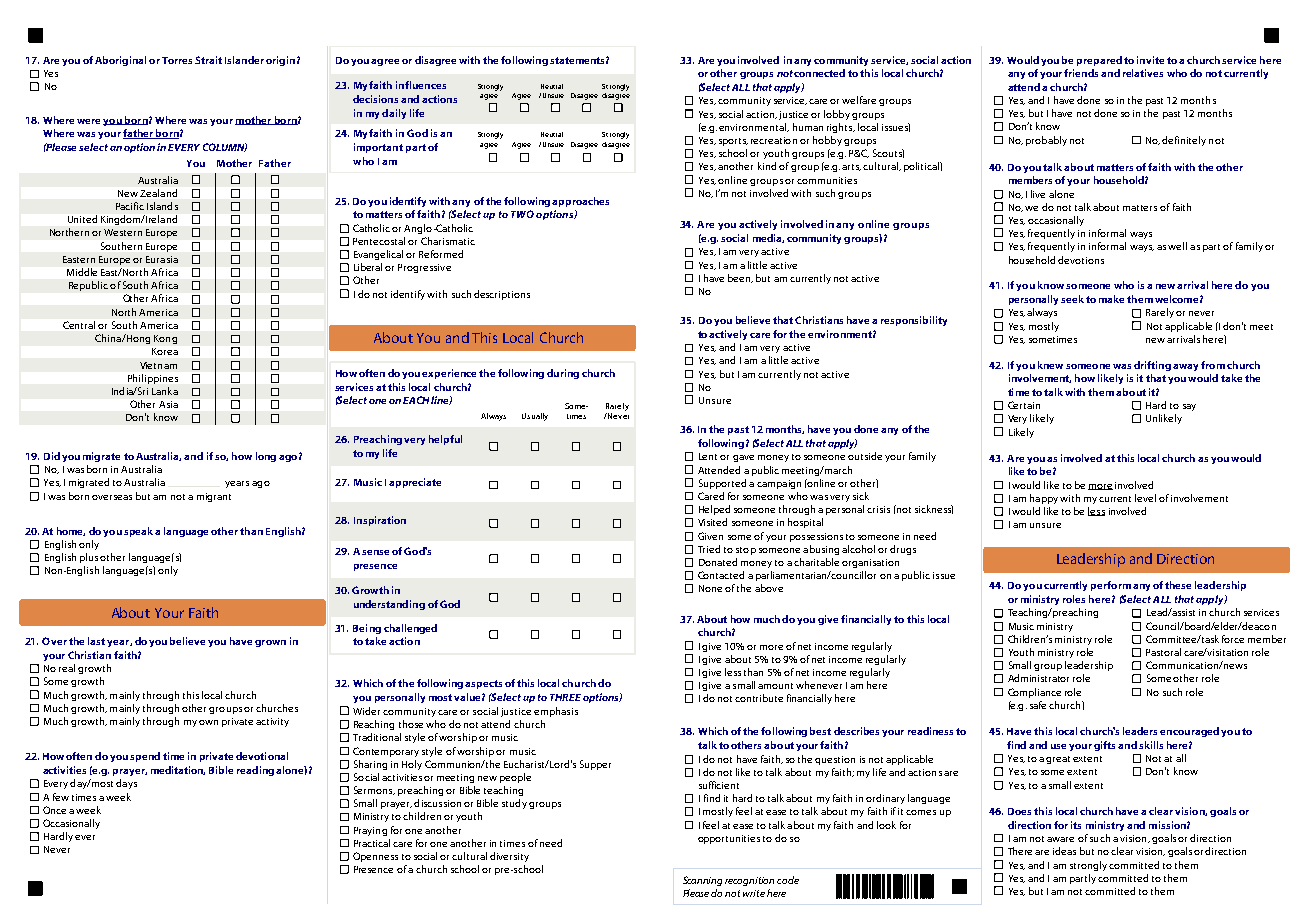 The height and width of the document is (924, 1308). What do you see at coordinates (565, 697) in the document?
I see `THREE` at bounding box center [565, 697].
